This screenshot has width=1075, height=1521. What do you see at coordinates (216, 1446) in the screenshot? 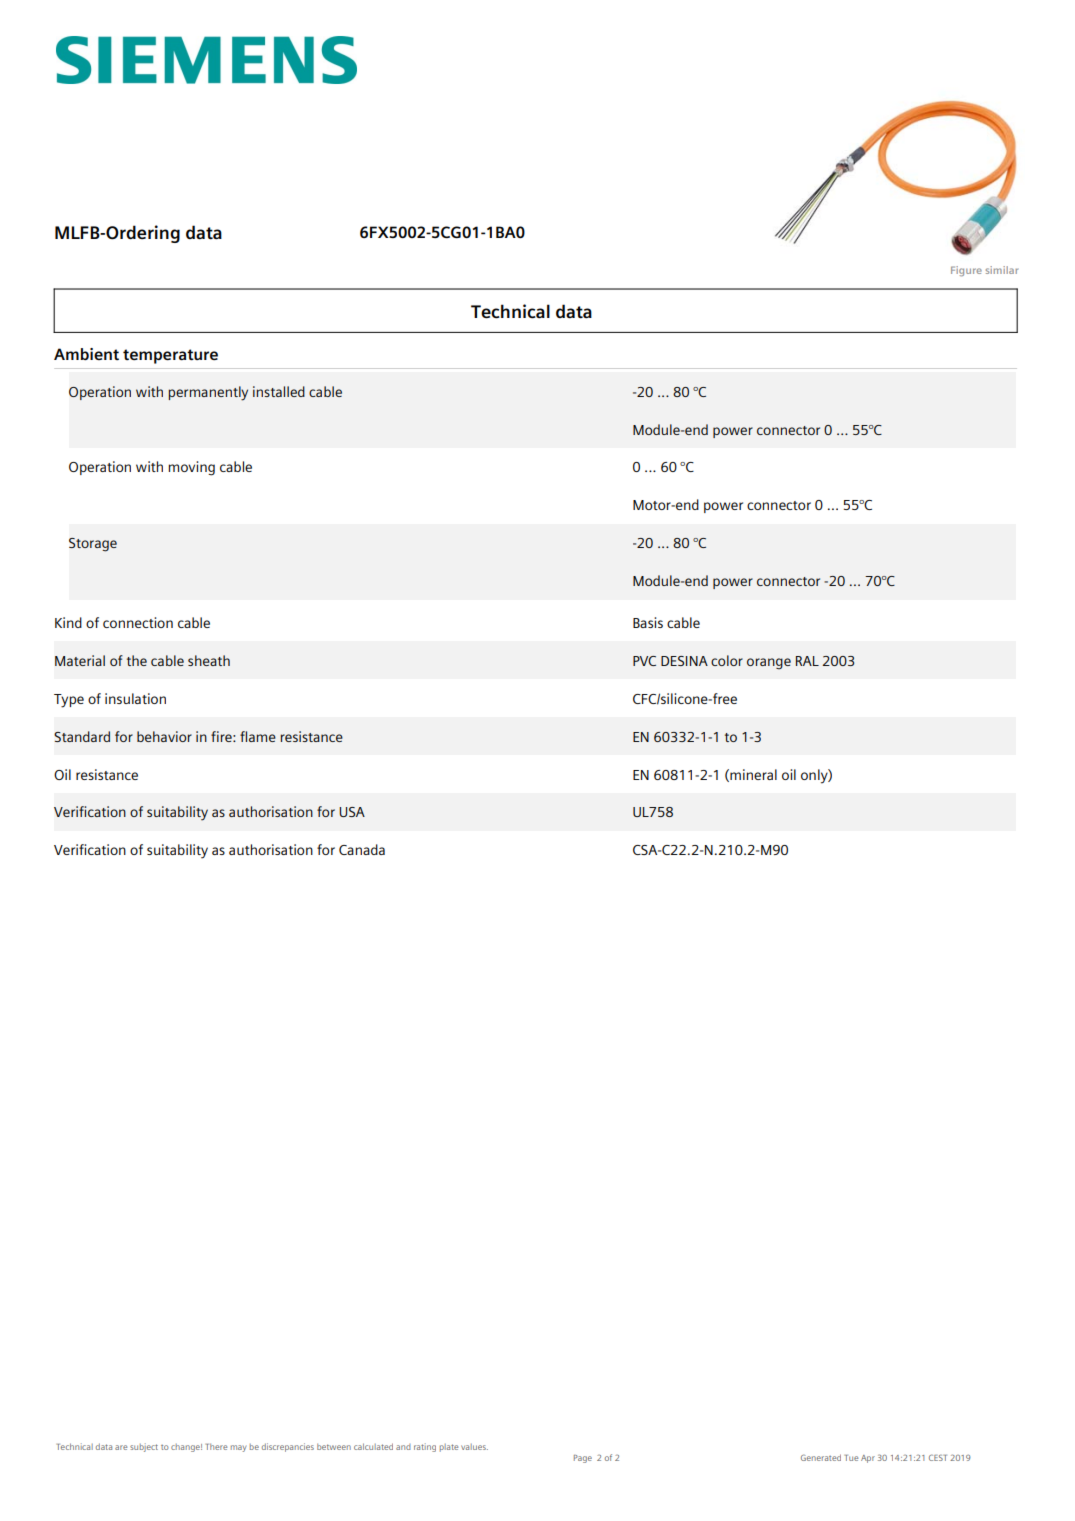
I see `There` at bounding box center [216, 1446].
